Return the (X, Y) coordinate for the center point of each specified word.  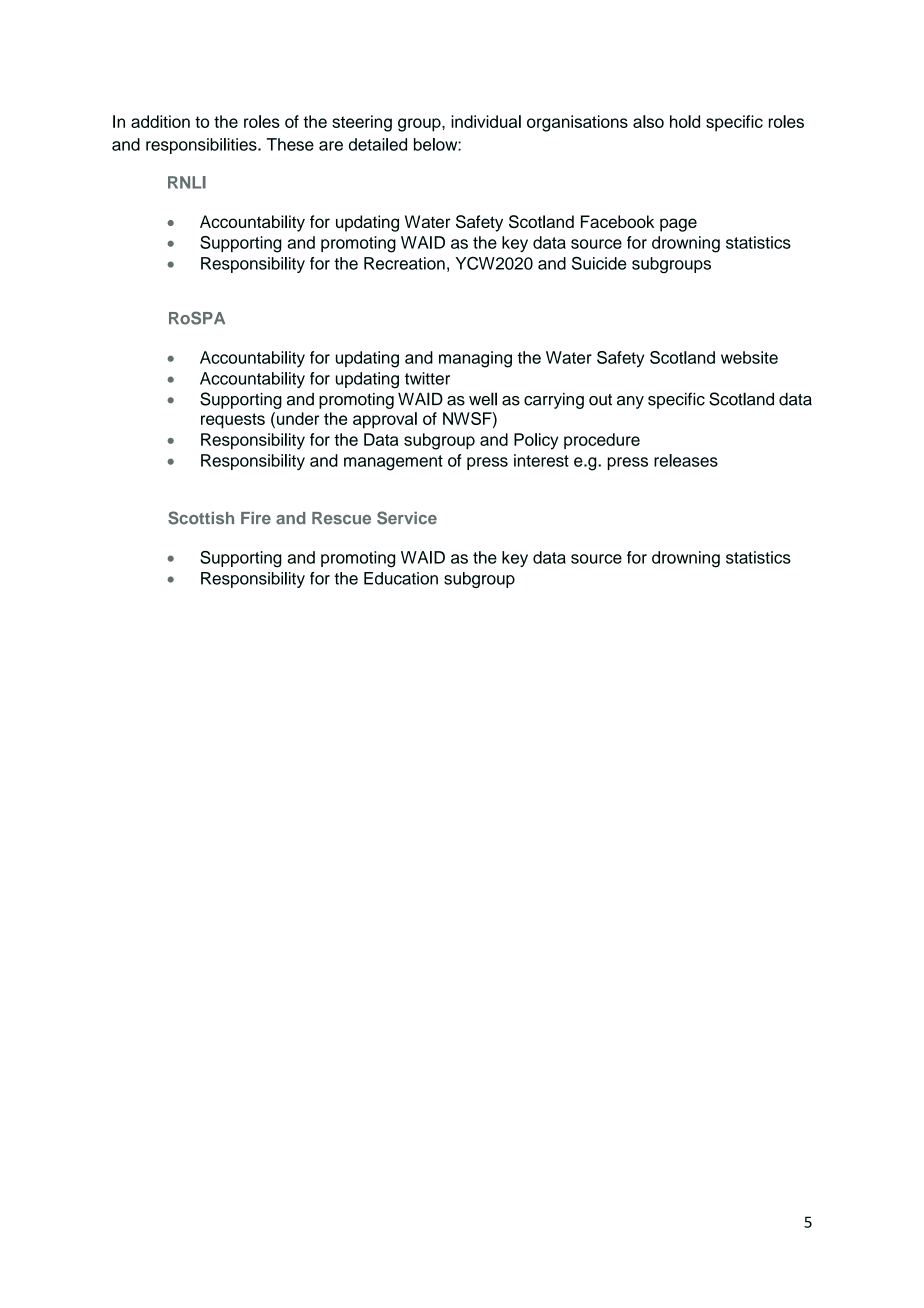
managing (475, 359)
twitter (427, 378)
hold (685, 121)
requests (233, 421)
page (678, 225)
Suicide (599, 263)
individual (486, 121)
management (393, 463)
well (483, 399)
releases (686, 460)
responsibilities (202, 146)
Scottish (201, 518)
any (630, 402)
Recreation (404, 263)
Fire (256, 518)
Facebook (617, 221)
